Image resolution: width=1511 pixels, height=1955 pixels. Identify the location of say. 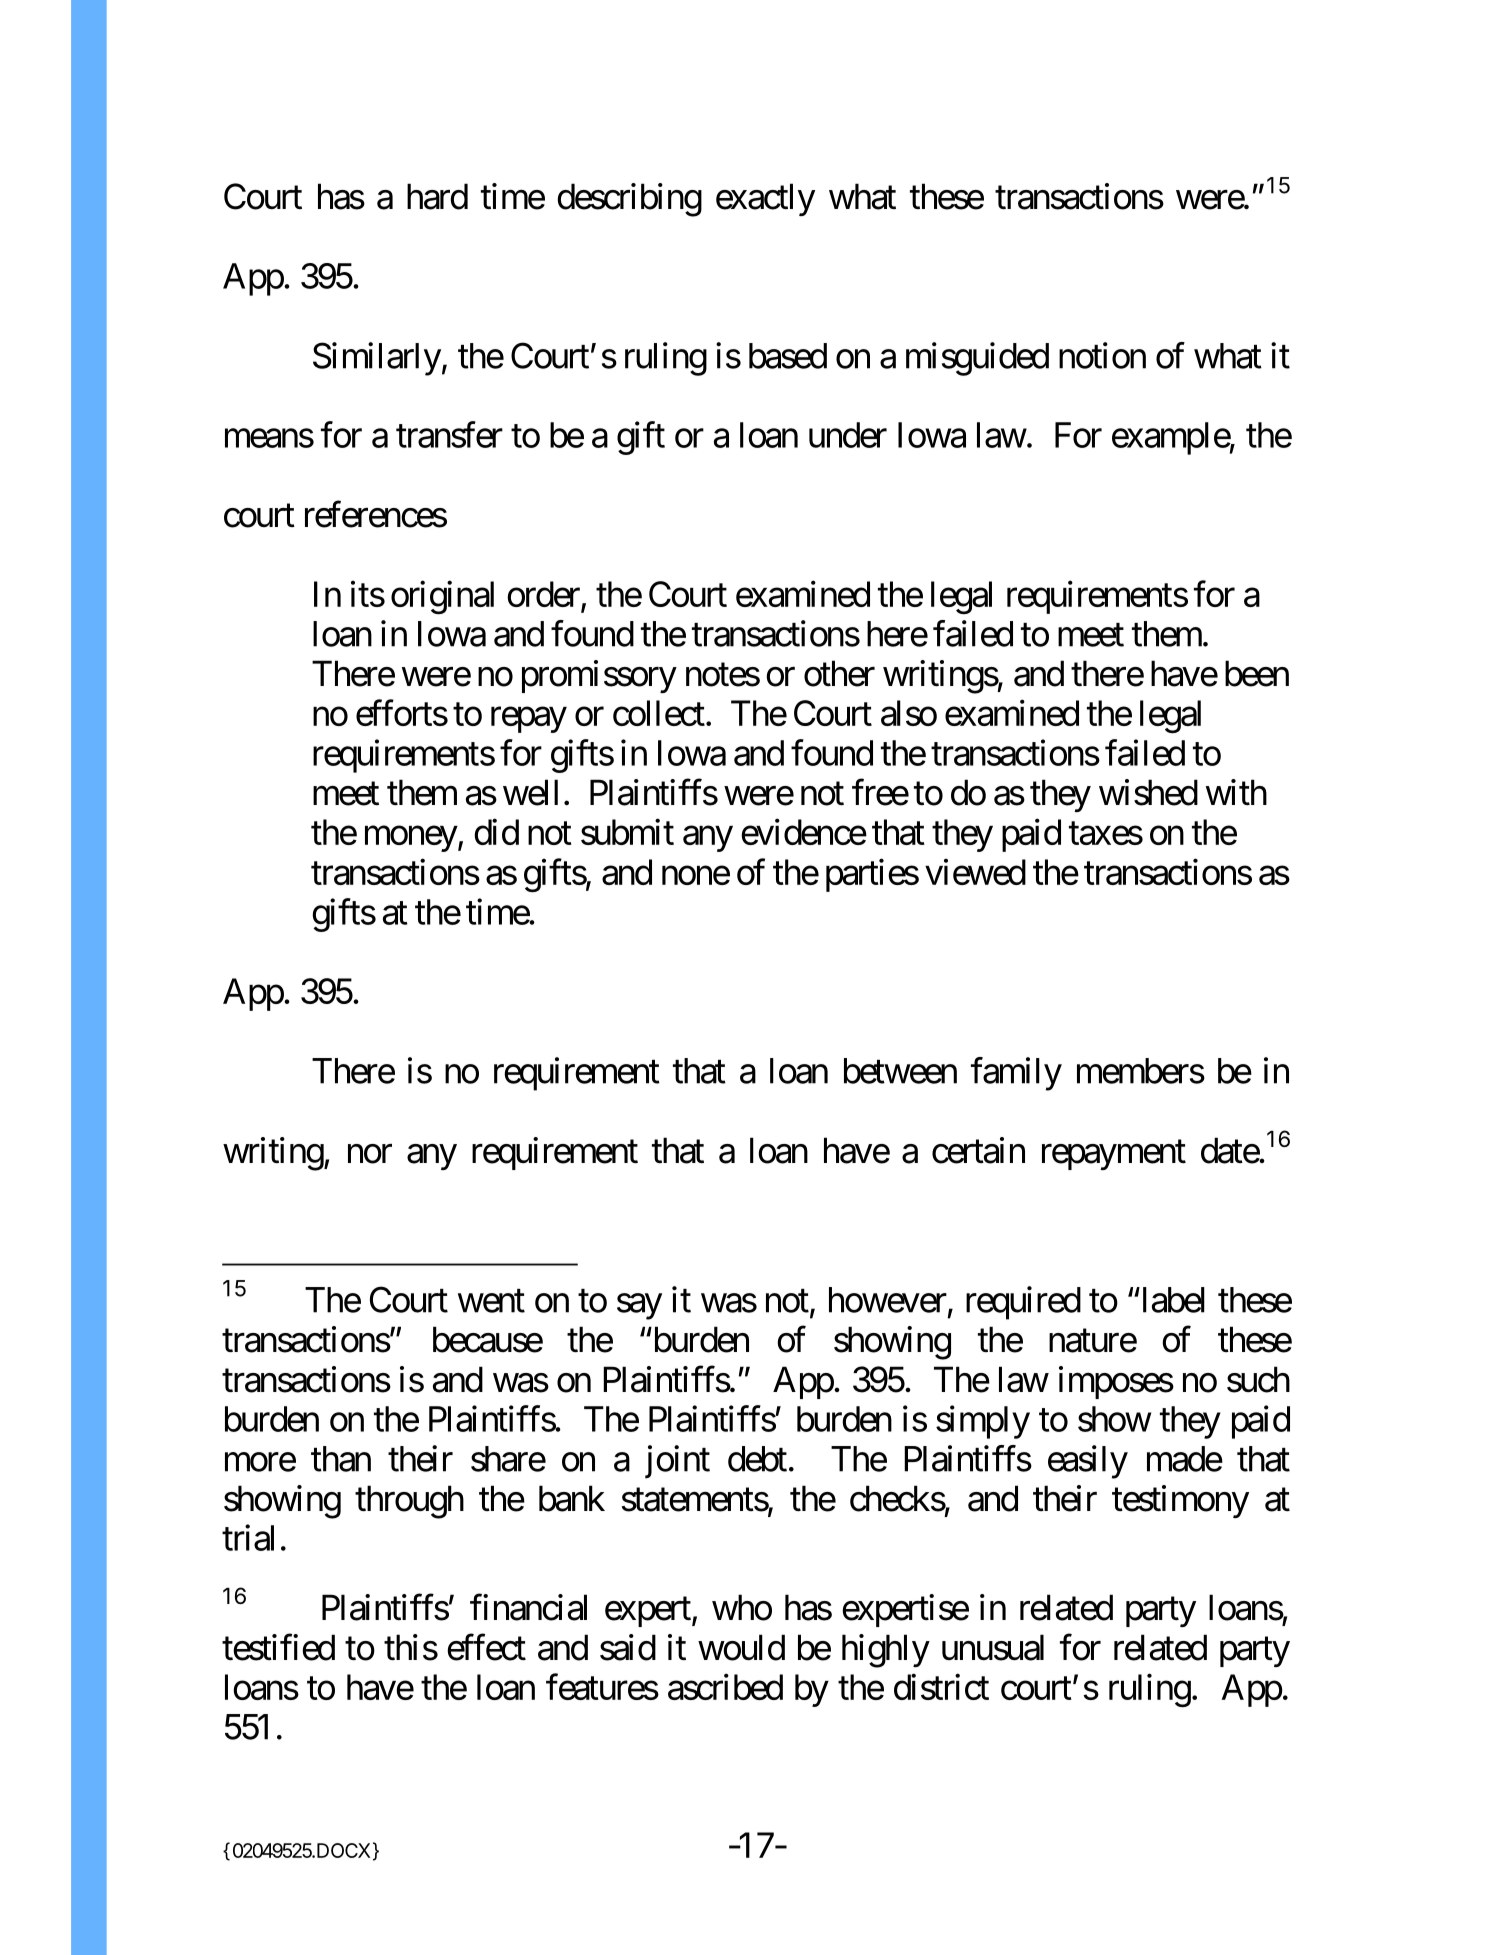
(639, 1307).
